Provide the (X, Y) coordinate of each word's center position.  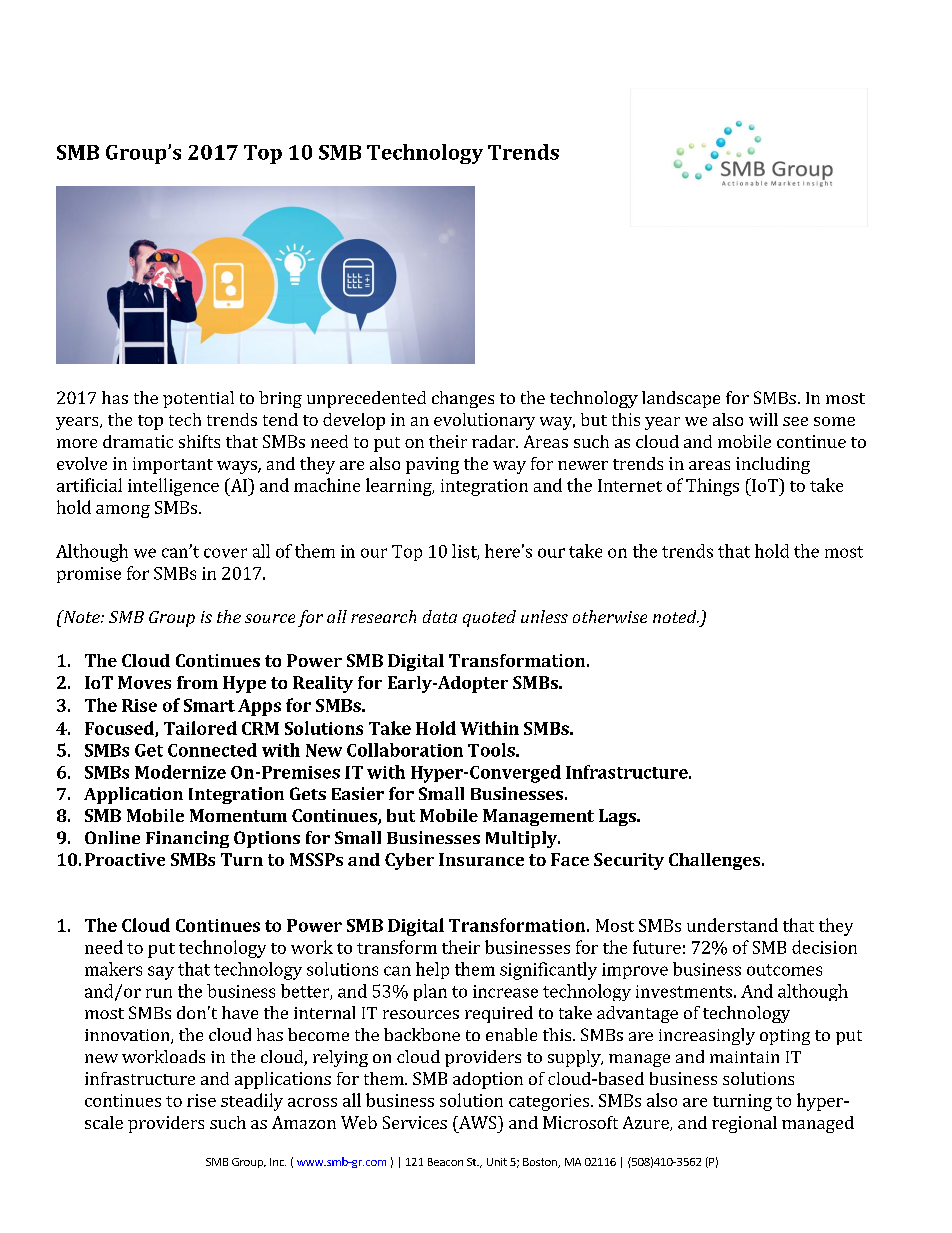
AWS (477, 1122)
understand (732, 925)
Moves (144, 682)
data (440, 616)
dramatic (138, 441)
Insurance (481, 859)
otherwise (610, 616)
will (763, 419)
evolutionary (484, 421)
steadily (252, 1102)
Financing (187, 839)
